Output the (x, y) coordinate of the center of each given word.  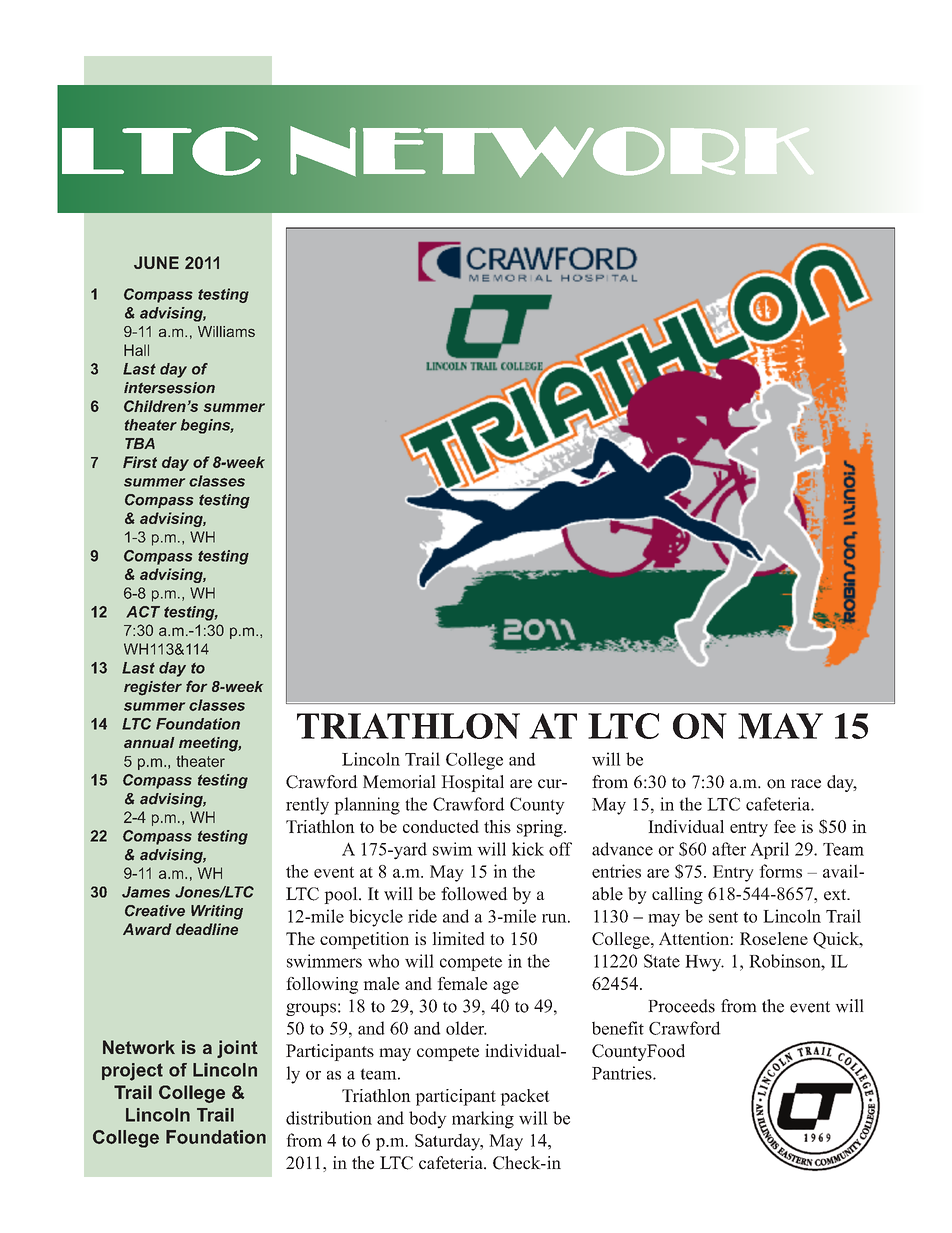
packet (525, 1097)
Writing (217, 912)
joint (237, 1049)
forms (780, 871)
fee (785, 826)
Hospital (472, 783)
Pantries (623, 1073)
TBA (140, 443)
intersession (169, 388)
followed (474, 894)
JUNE (156, 262)
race (806, 784)
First (140, 462)
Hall (136, 350)
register (153, 688)
